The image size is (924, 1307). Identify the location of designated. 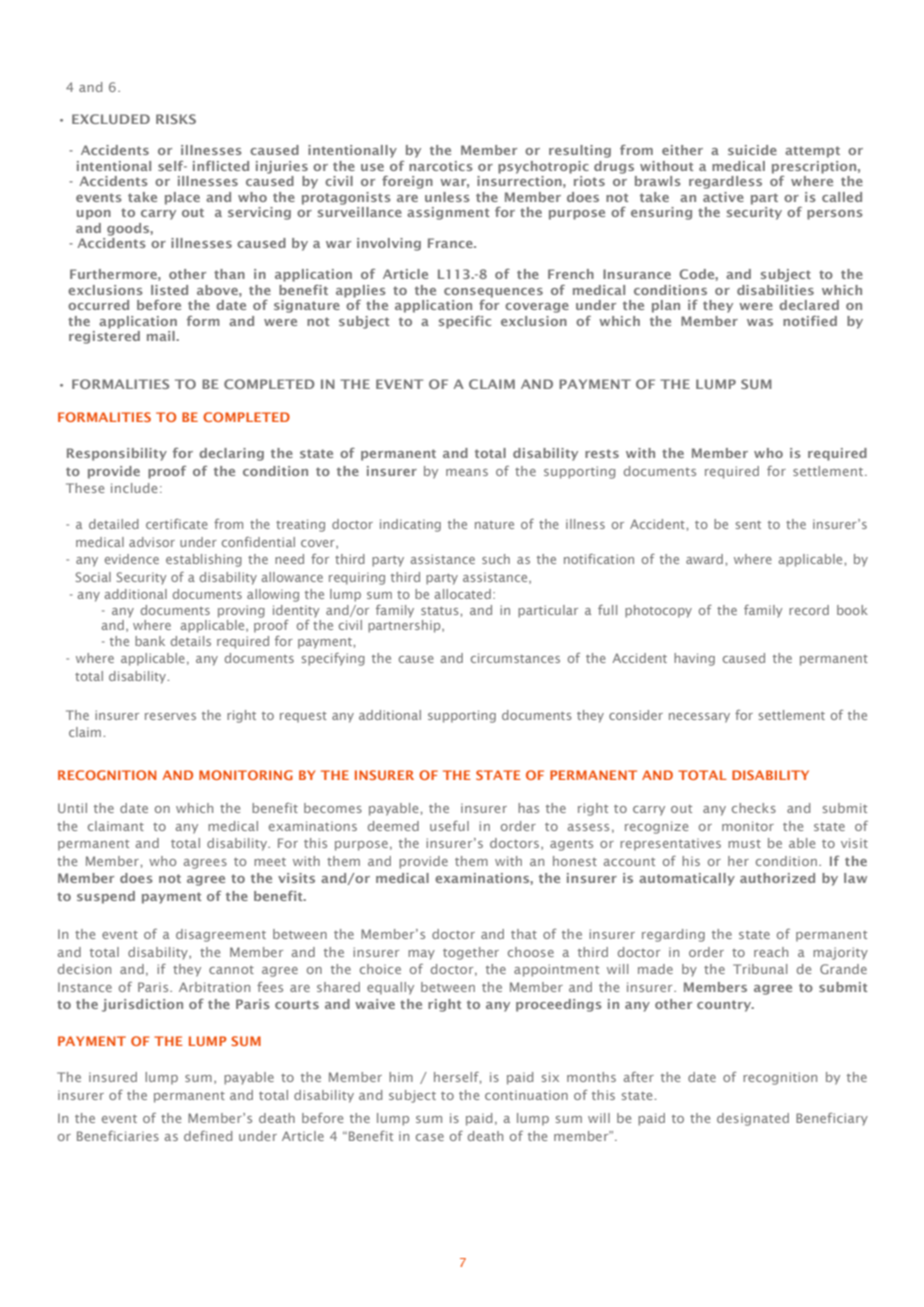
(753, 1119).
